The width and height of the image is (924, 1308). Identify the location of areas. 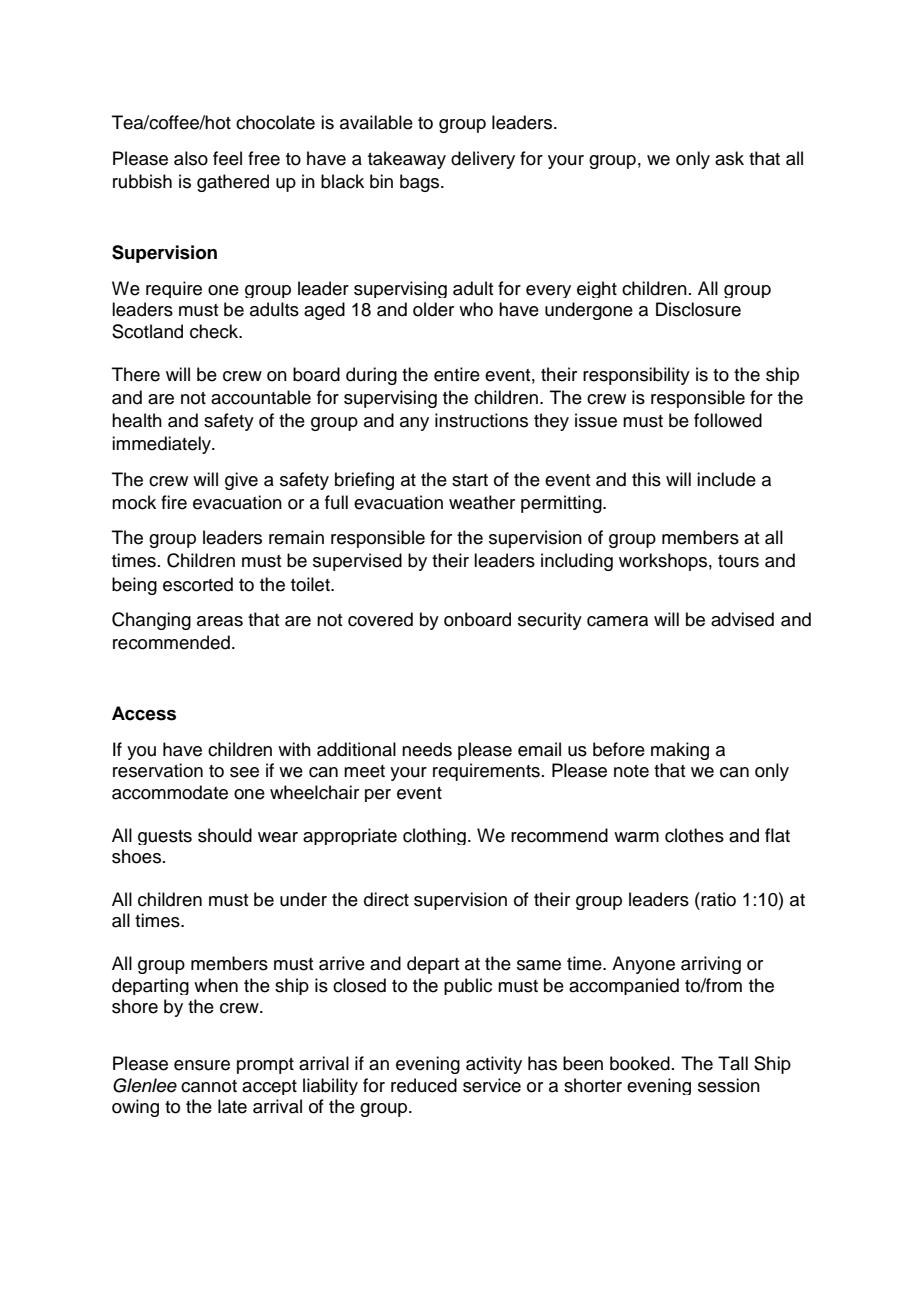
(220, 621).
